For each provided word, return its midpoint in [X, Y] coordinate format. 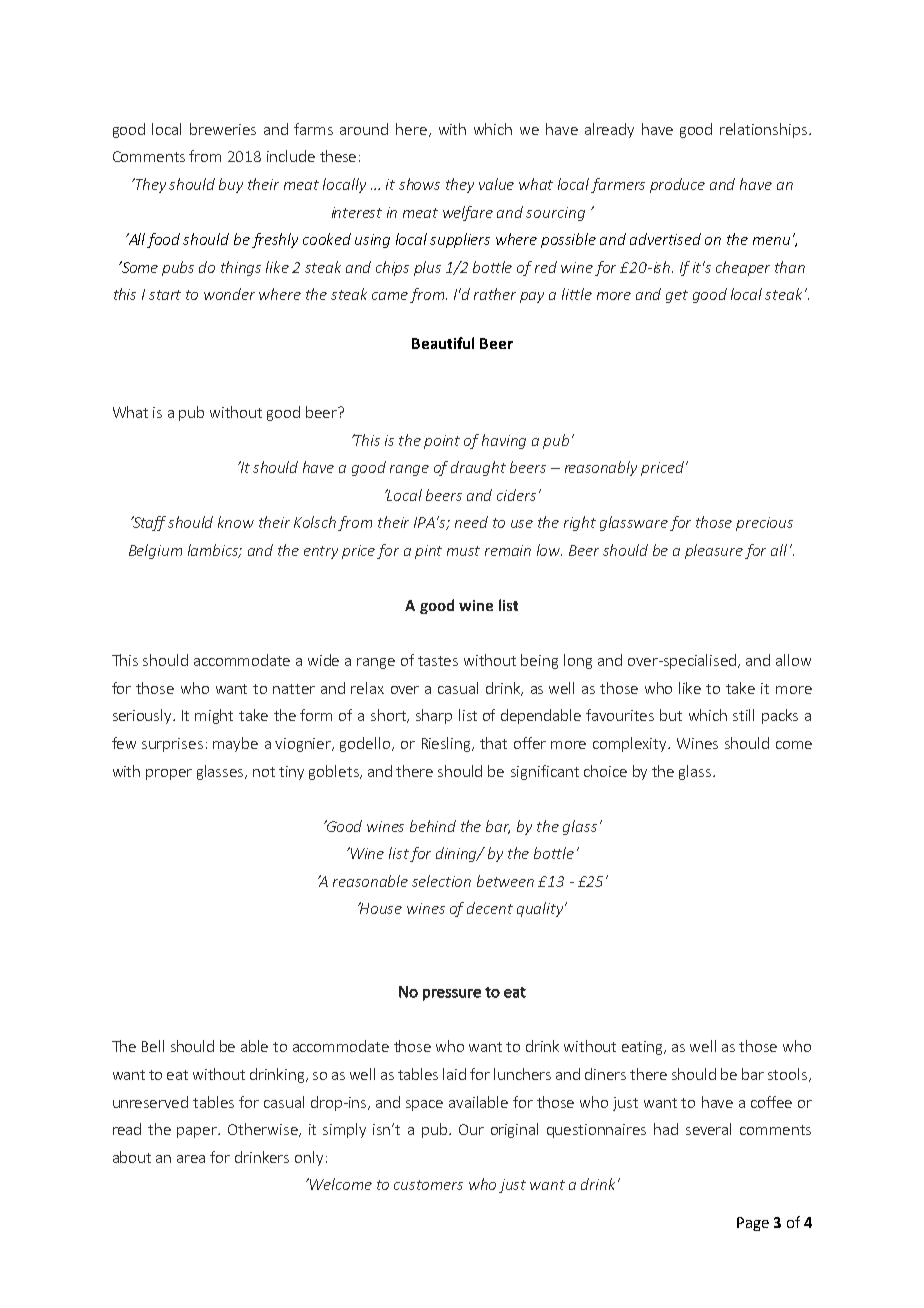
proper [169, 774]
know [236, 522]
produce [677, 185]
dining [458, 854]
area [191, 1159]
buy [231, 185]
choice [605, 771]
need [471, 522]
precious [764, 524]
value [496, 184]
